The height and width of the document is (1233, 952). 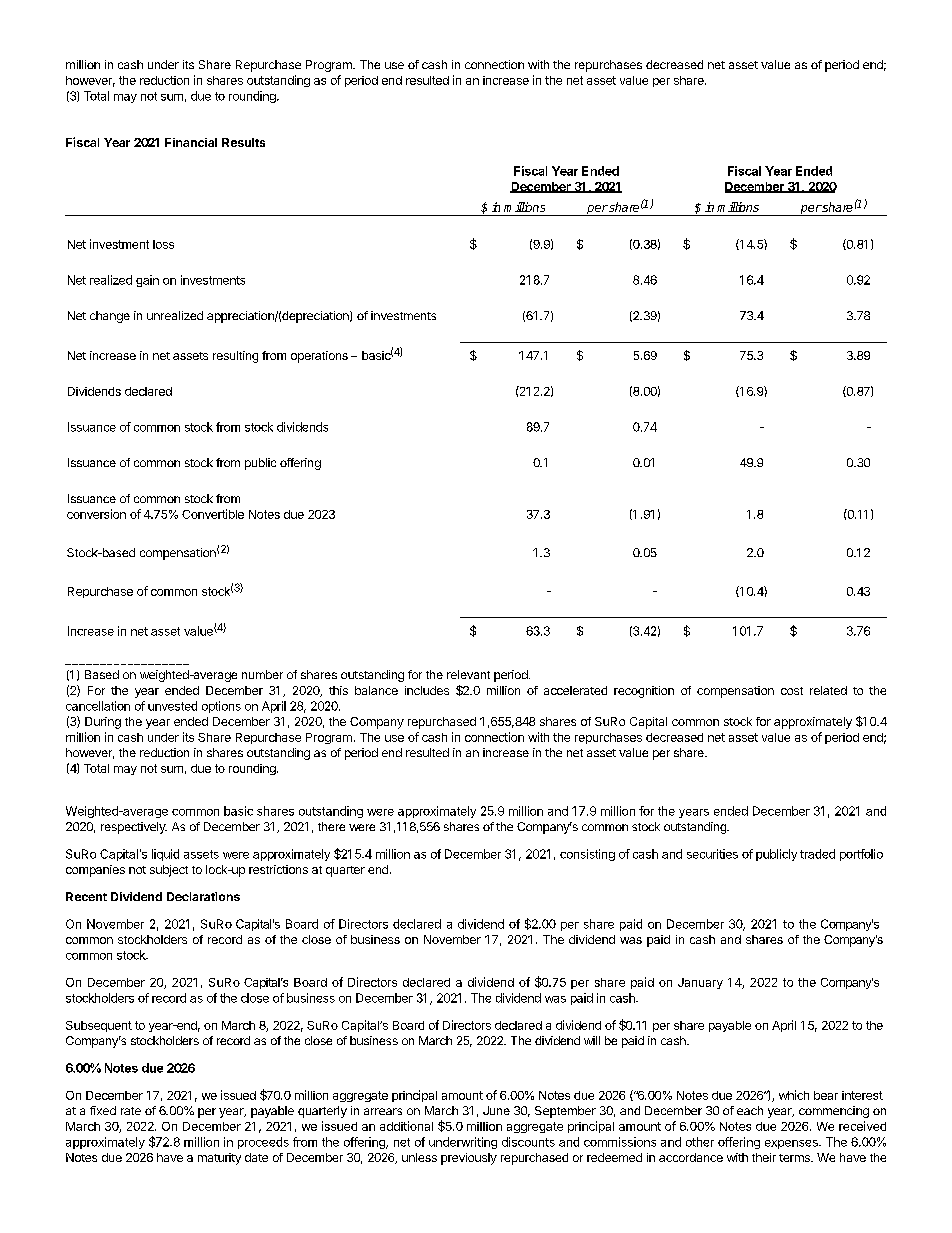 I want to click on maturity, so click(x=219, y=1159).
